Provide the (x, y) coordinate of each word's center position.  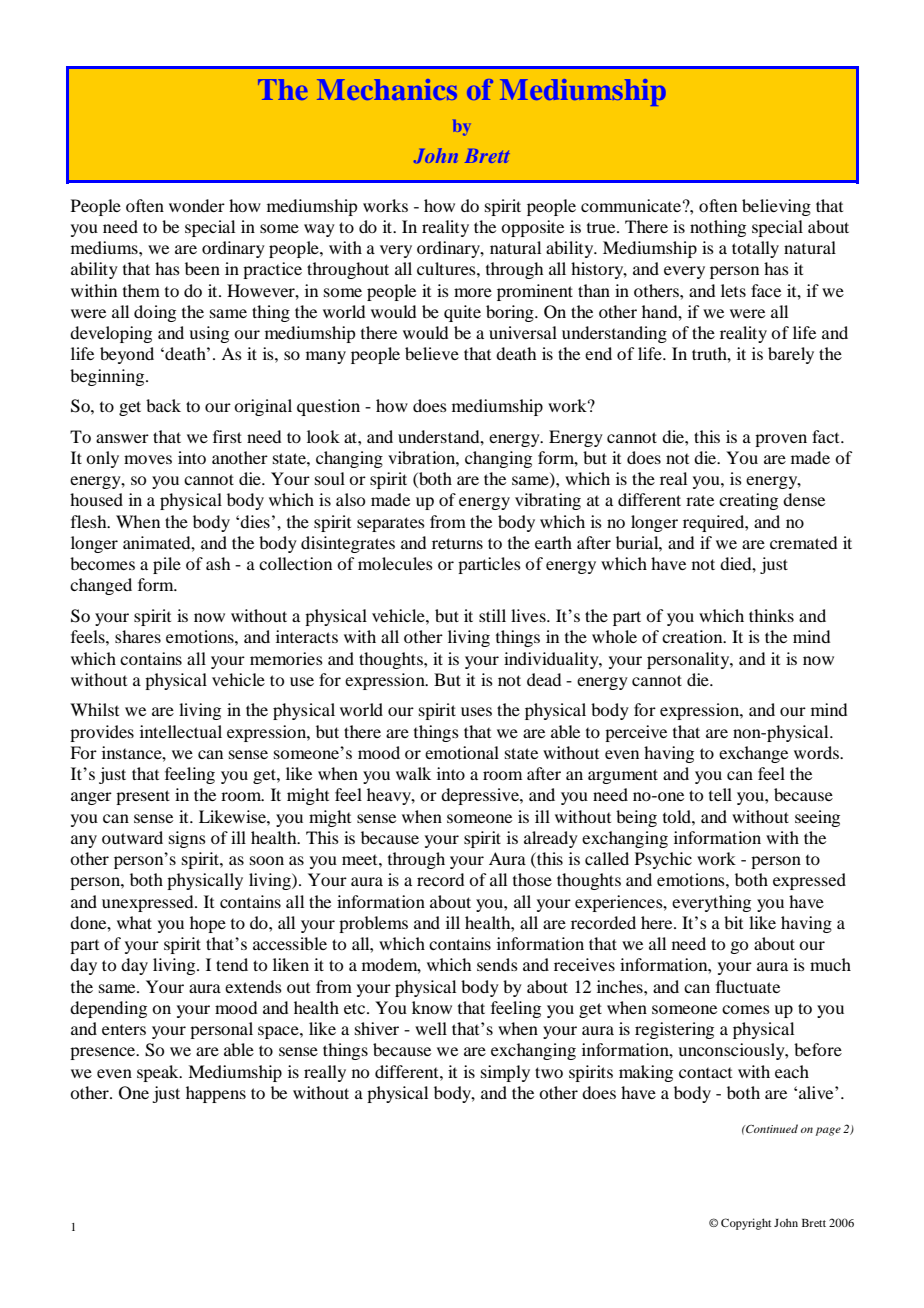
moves (148, 459)
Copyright (746, 1224)
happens (216, 1094)
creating (748, 501)
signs (187, 839)
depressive (481, 796)
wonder (197, 205)
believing (776, 207)
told (678, 816)
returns (457, 543)
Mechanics (387, 89)
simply (505, 1073)
